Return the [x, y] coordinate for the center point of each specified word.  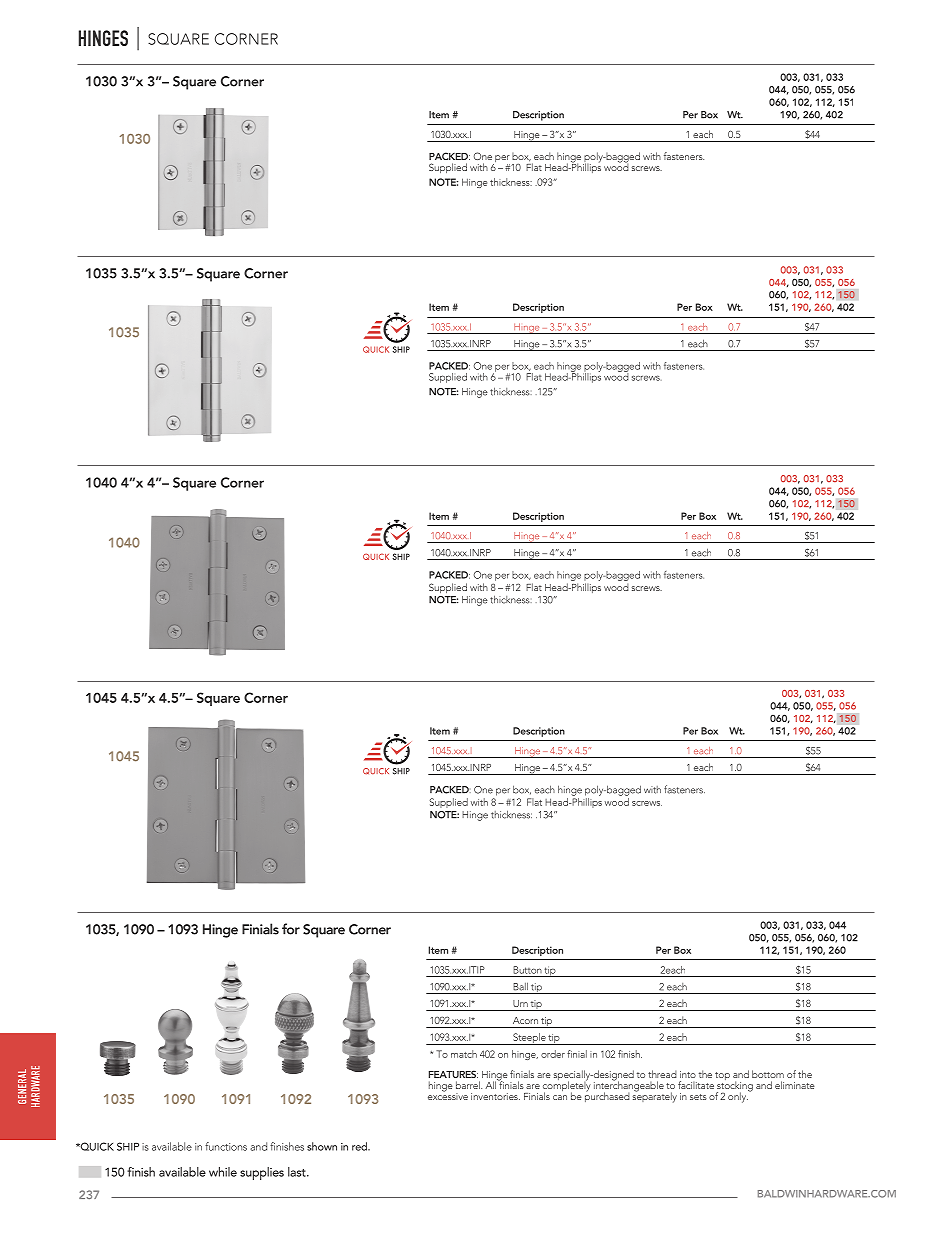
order [553, 1054]
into [688, 1074]
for [291, 929]
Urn [520, 1003]
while [223, 1172]
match [464, 1054]
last [298, 1172]
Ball [520, 986]
